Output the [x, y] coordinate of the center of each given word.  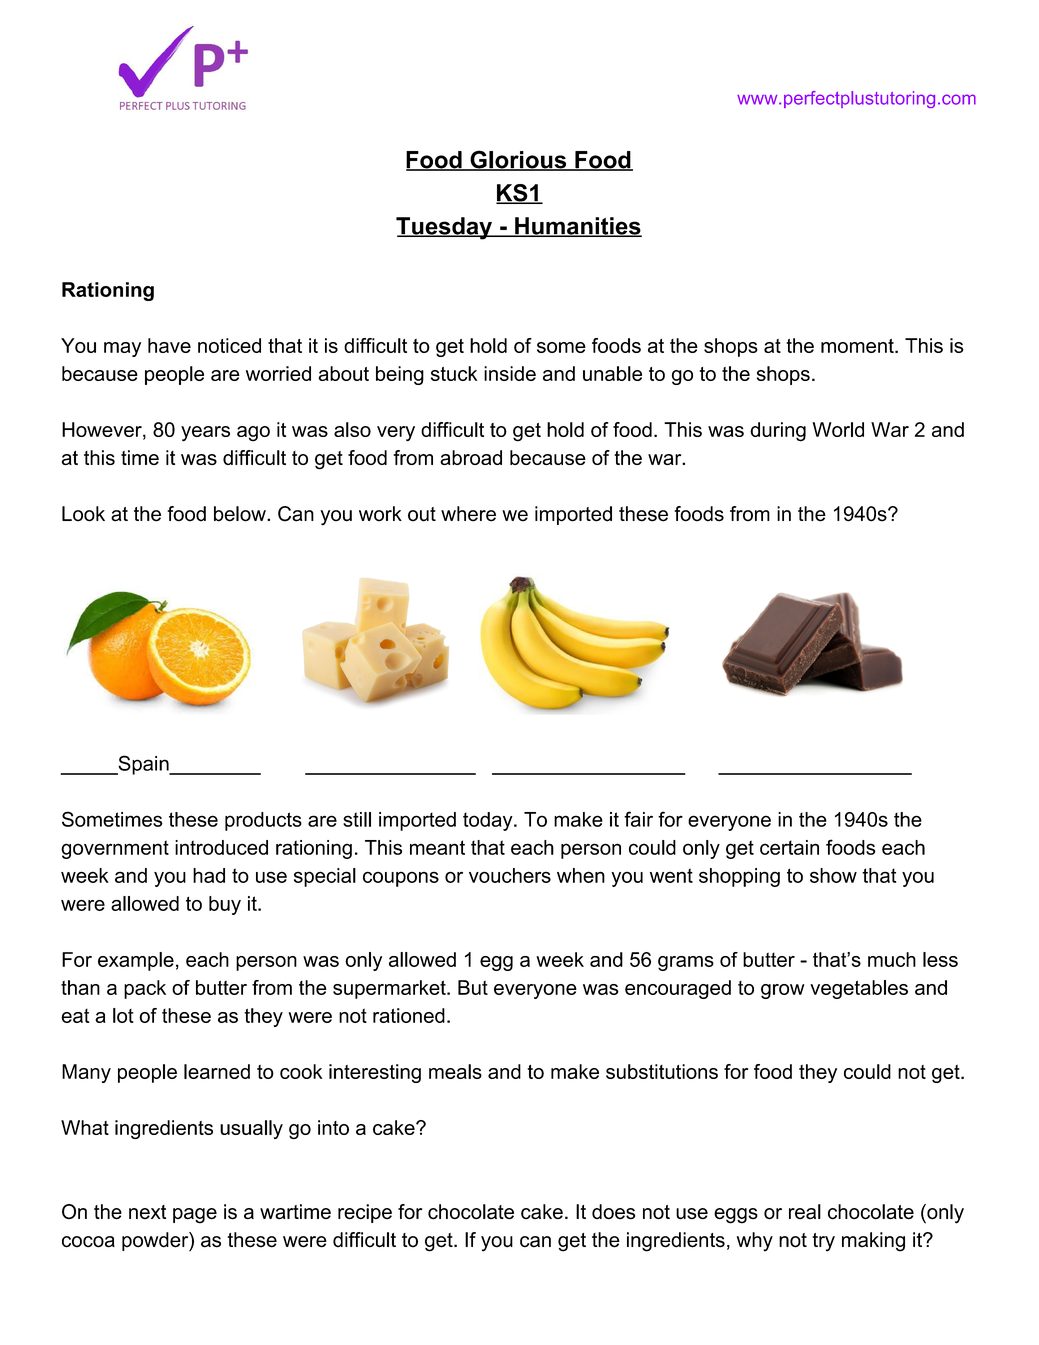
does [613, 1212]
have [169, 345]
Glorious [518, 160]
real [805, 1212]
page [195, 1216]
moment [858, 346]
